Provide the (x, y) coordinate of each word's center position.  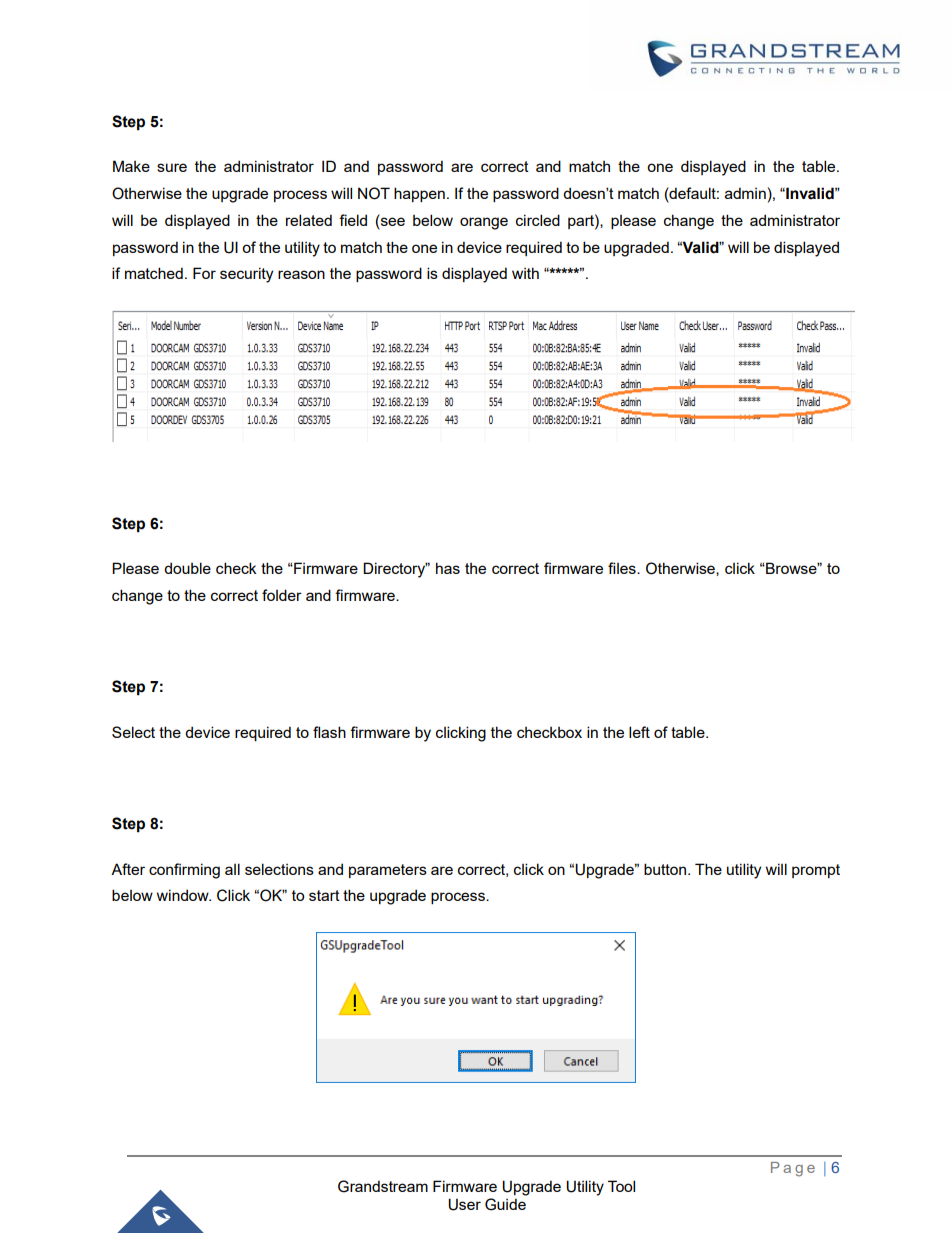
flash (329, 732)
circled (538, 220)
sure (172, 167)
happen (419, 194)
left (639, 732)
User (464, 1204)
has (448, 568)
